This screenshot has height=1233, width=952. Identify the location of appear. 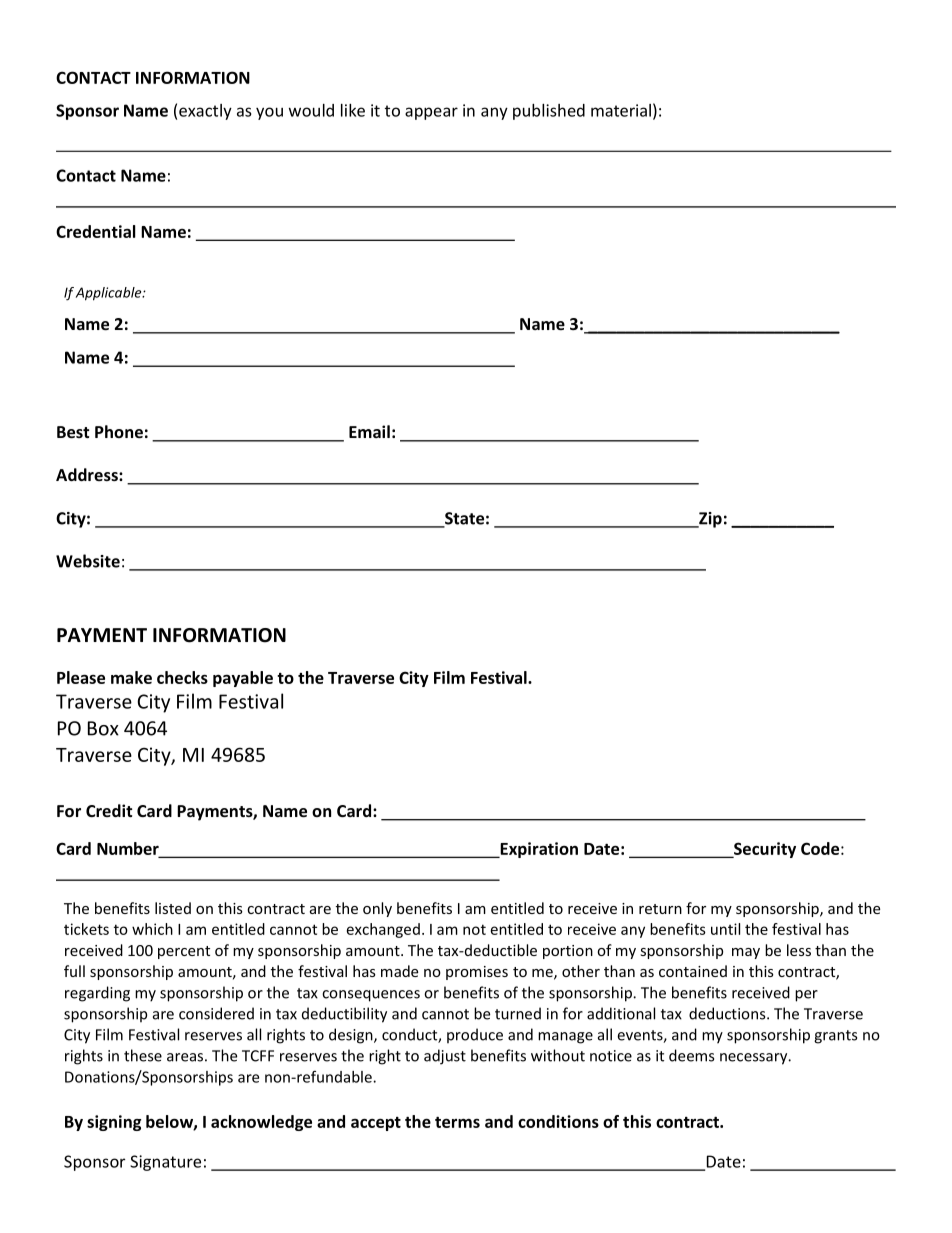
(431, 113).
